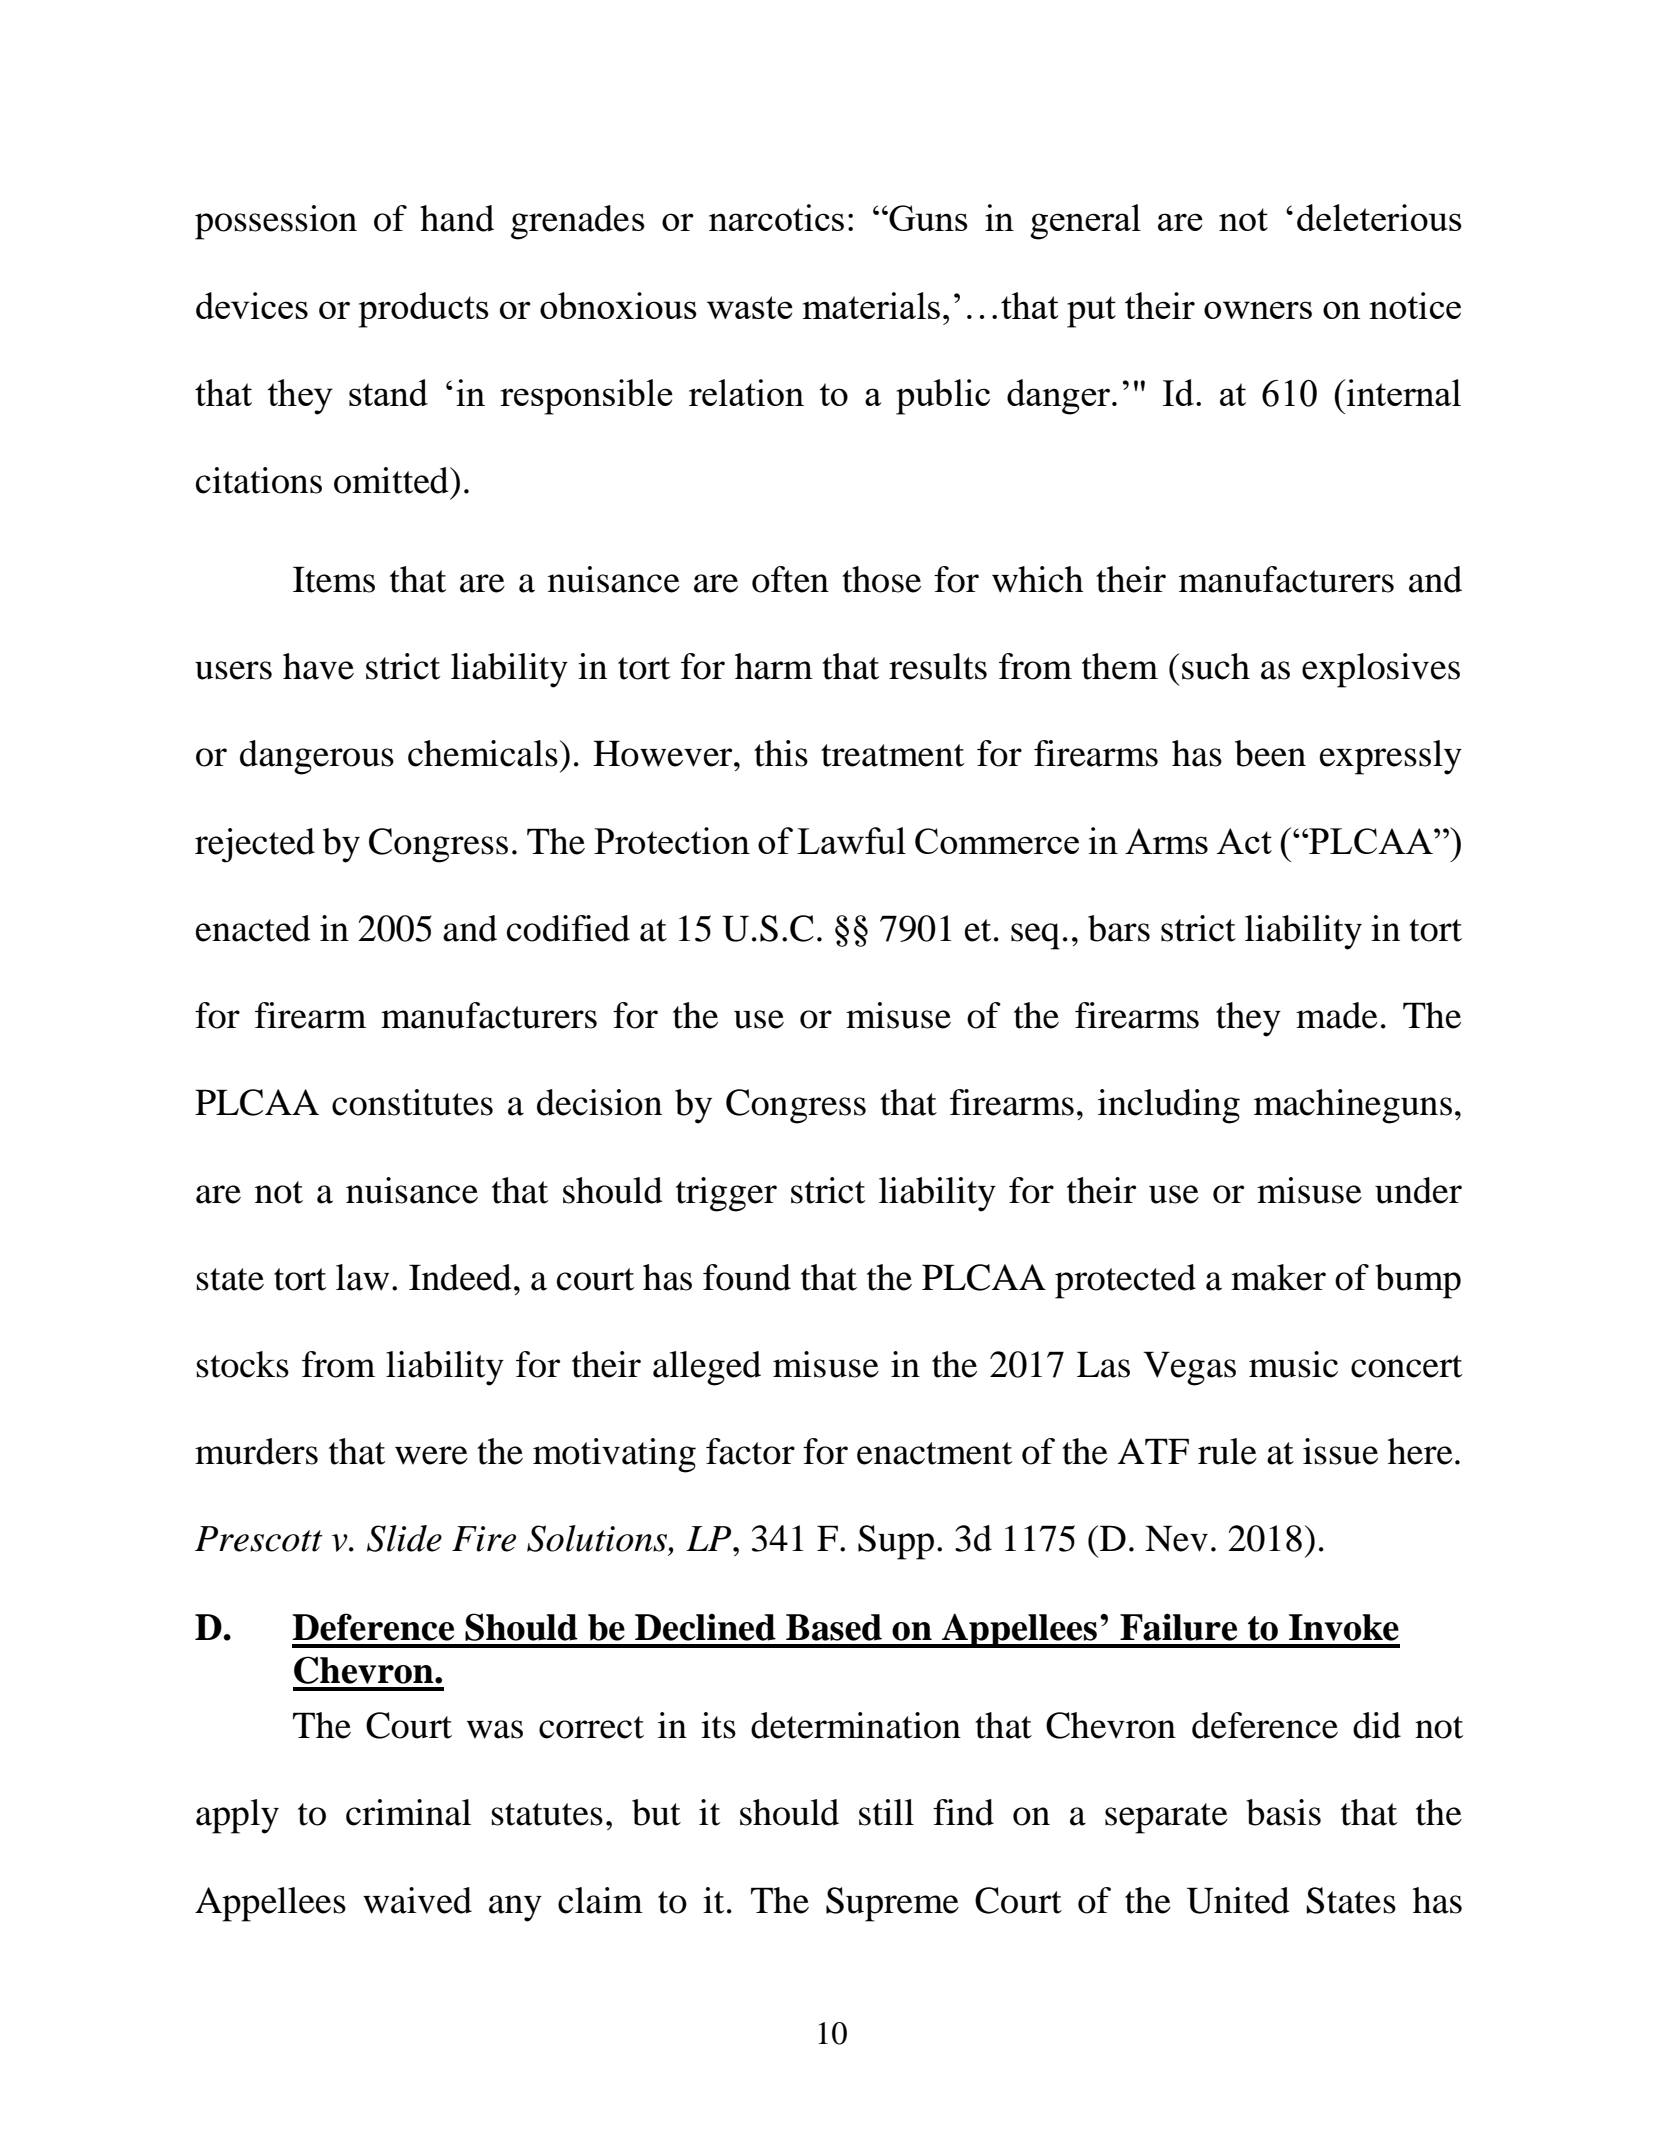 The image size is (1658, 2145). I want to click on products, so click(423, 310).
